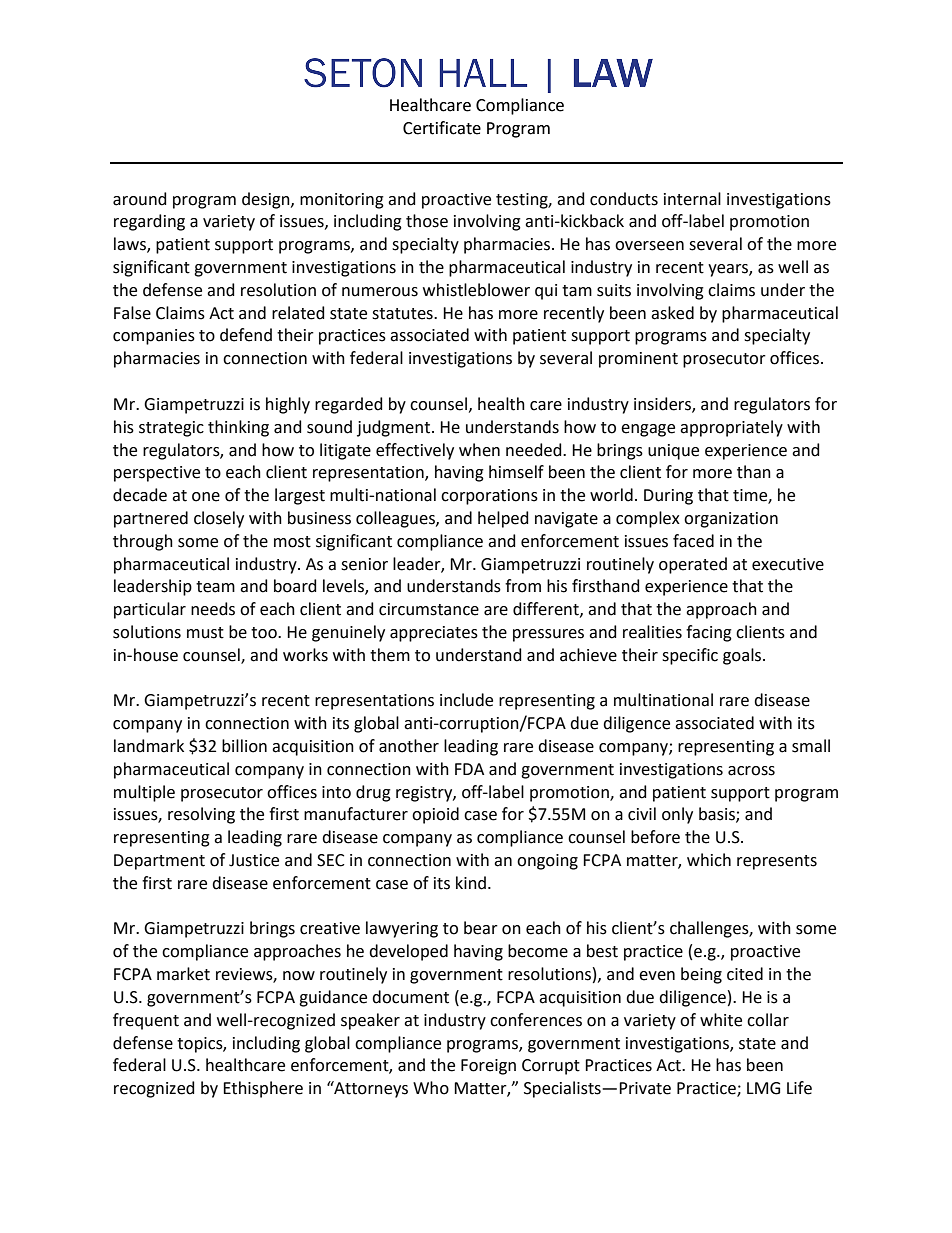  I want to click on opioid, so click(435, 815).
